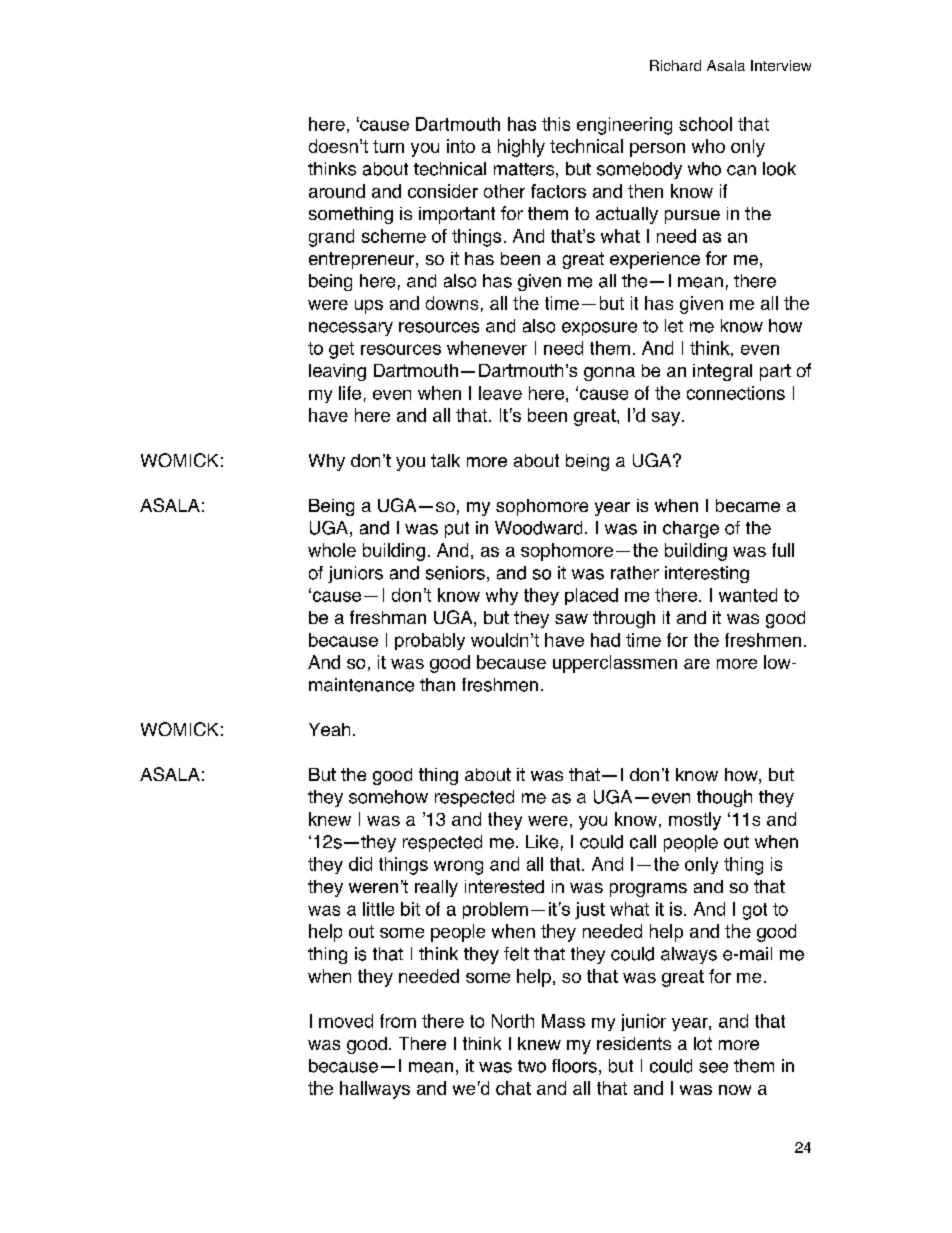  What do you see at coordinates (388, 146) in the page?
I see `turn` at bounding box center [388, 146].
